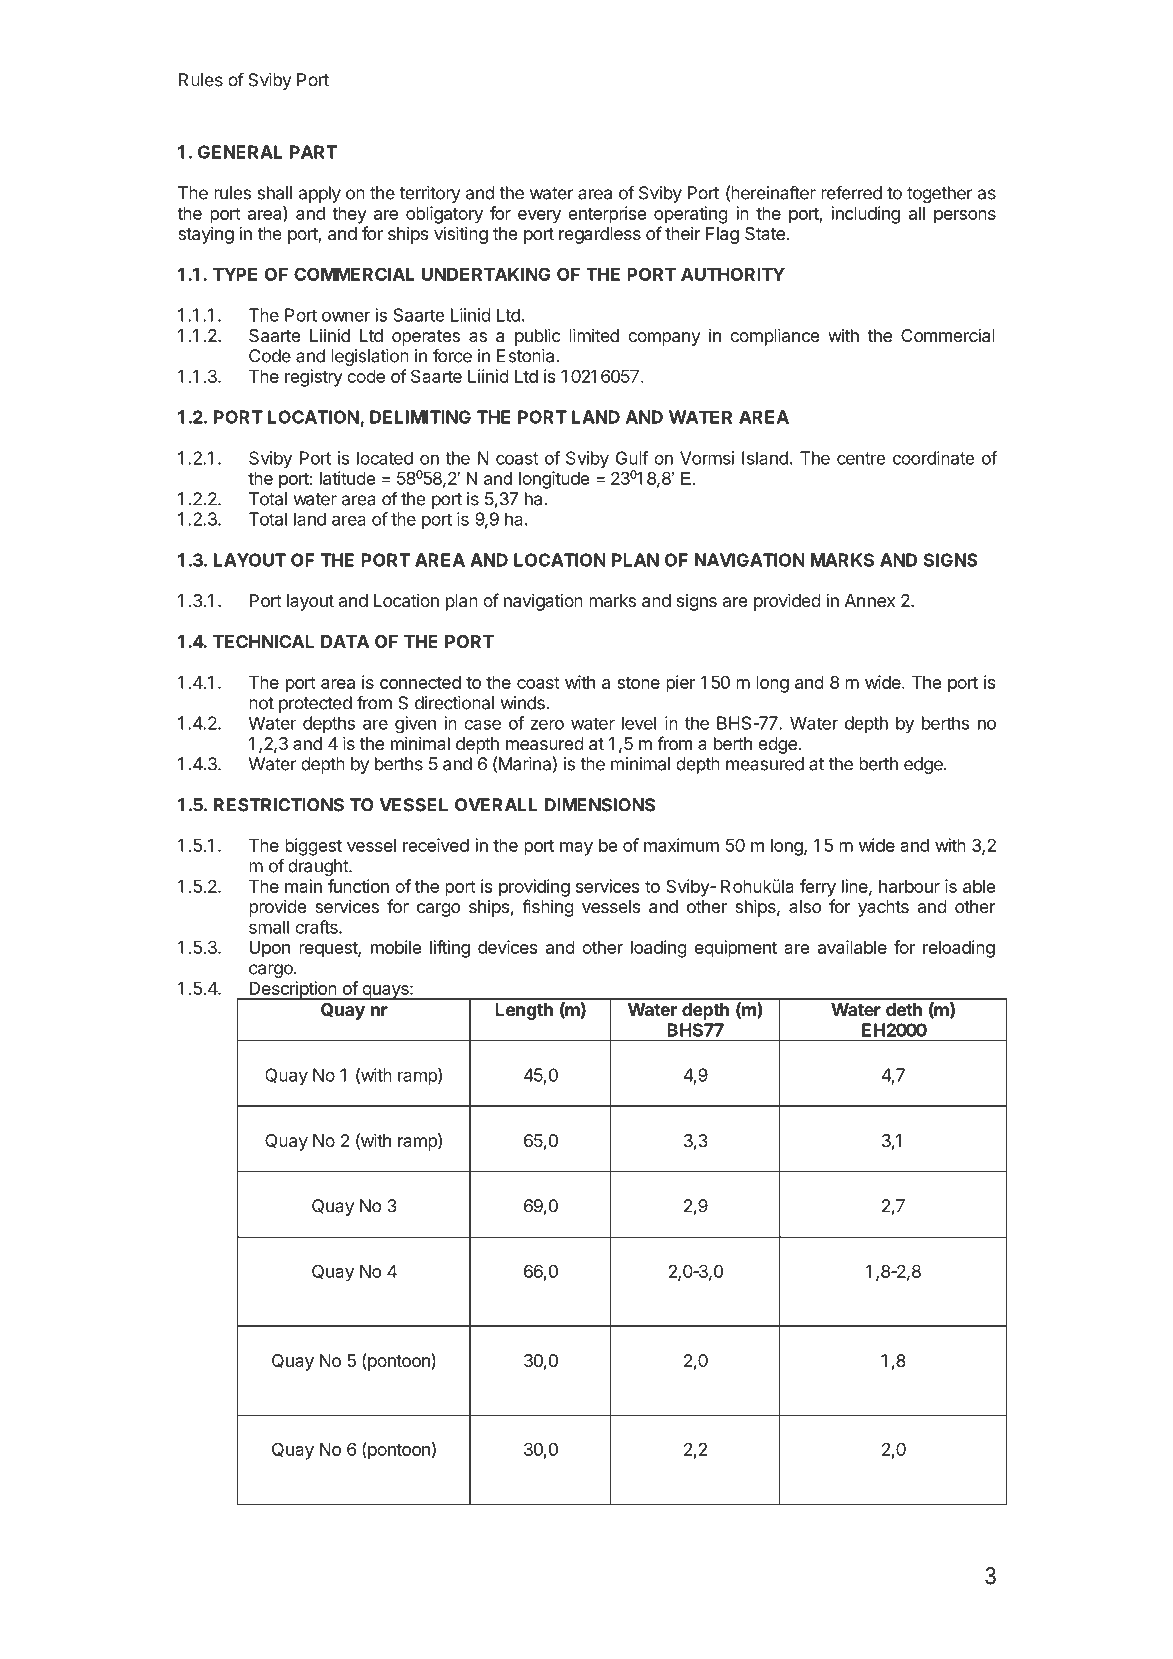 This document has width=1173, height=1659. Describe the element at coordinates (292, 990) in the document. I see `Description` at that location.
